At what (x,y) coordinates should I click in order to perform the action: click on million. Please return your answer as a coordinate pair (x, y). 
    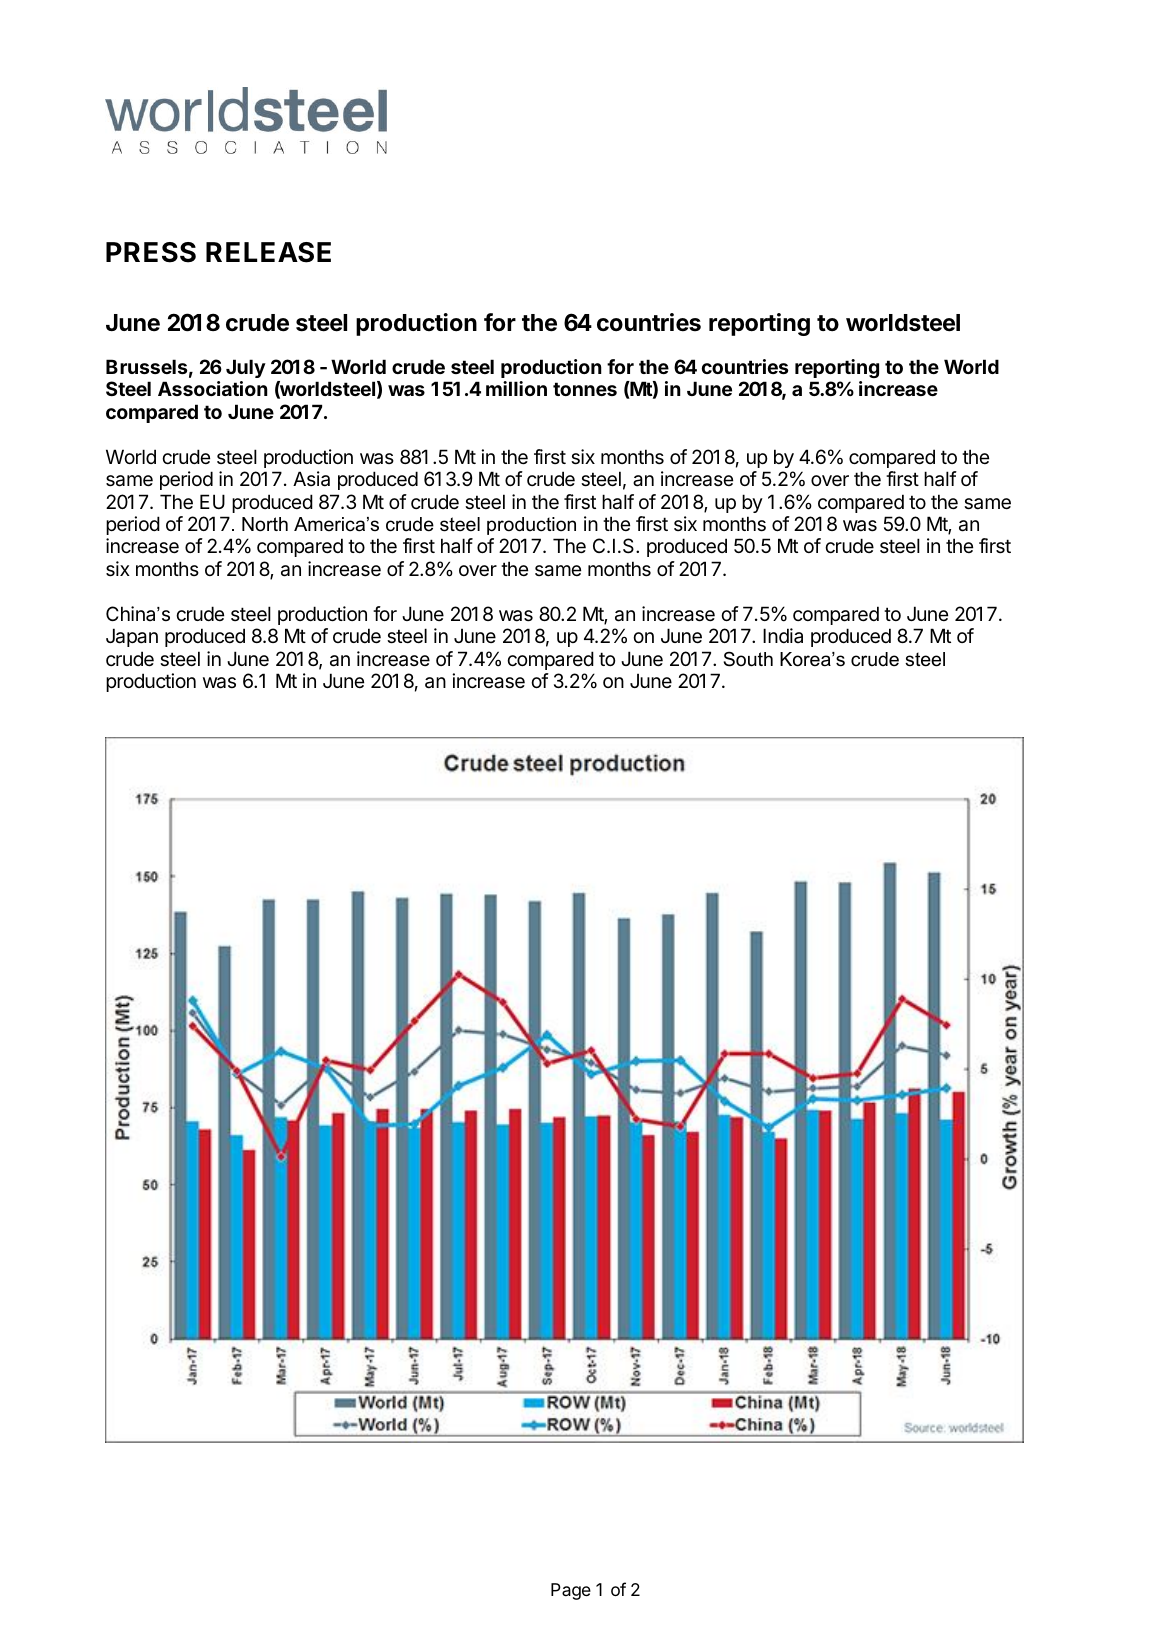
    Looking at the image, I should click on (516, 388).
